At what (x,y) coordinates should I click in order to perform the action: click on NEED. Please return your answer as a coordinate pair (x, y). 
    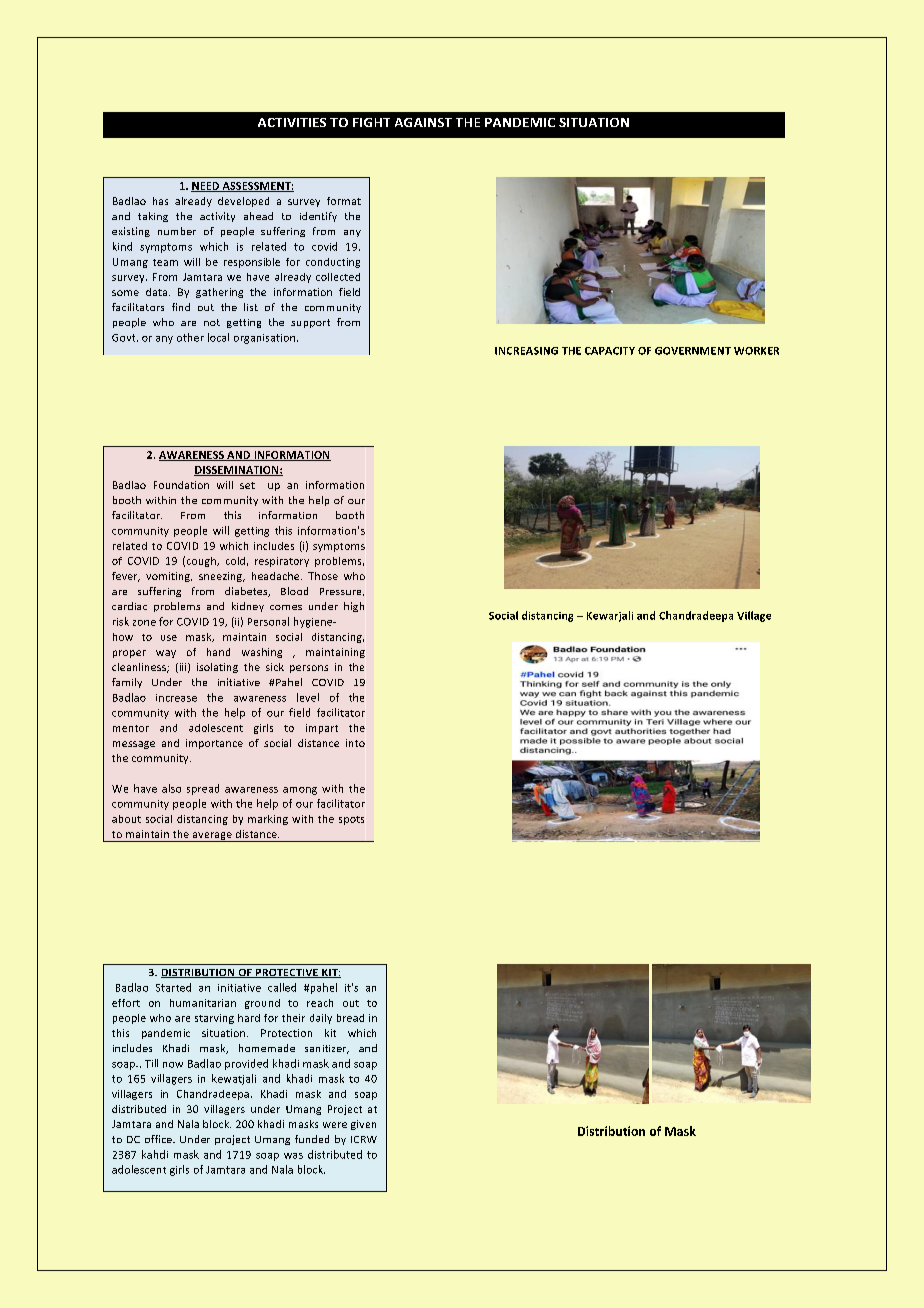
    Looking at the image, I should click on (206, 187).
